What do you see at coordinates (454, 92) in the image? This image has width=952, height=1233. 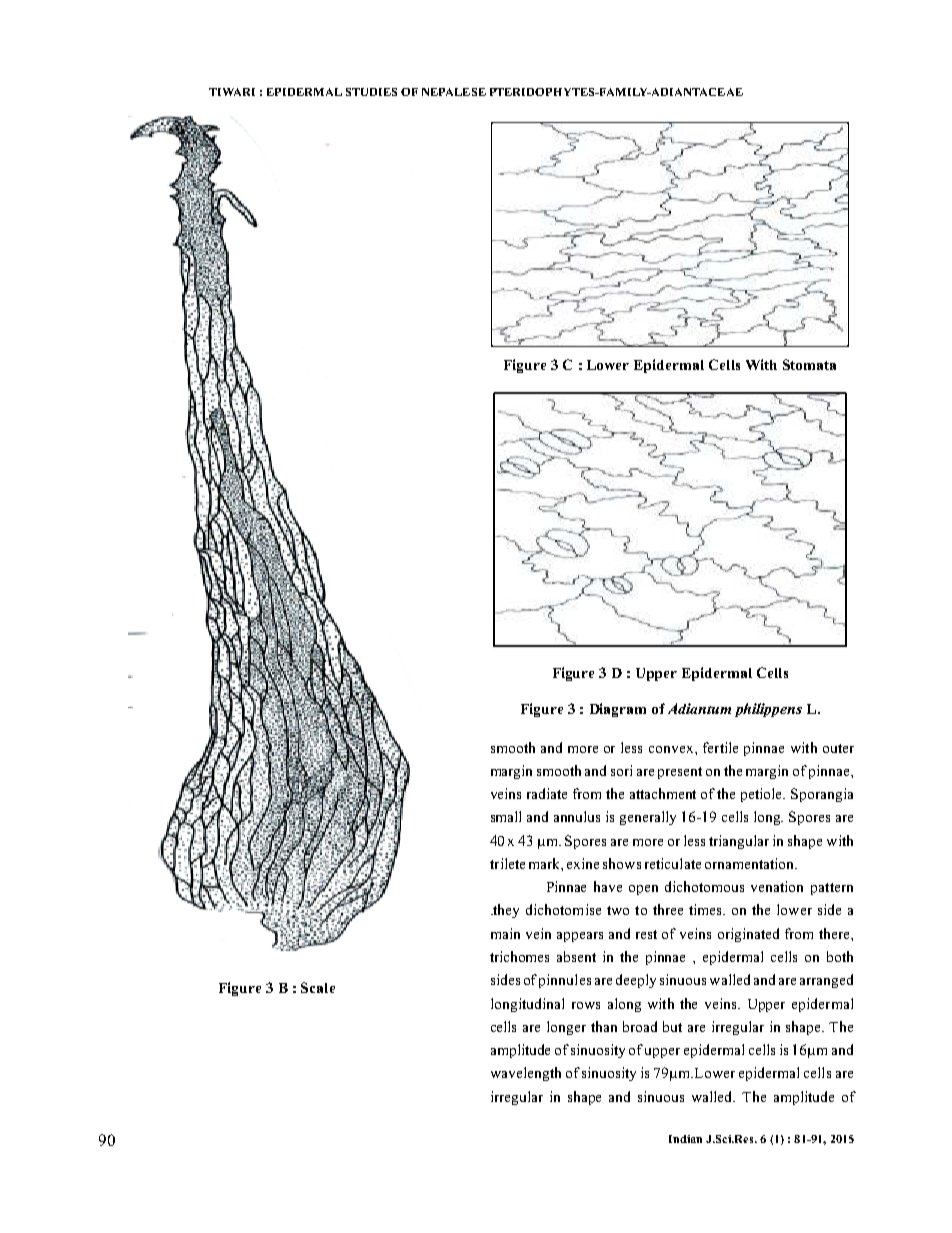 I see `NEPALESE` at bounding box center [454, 92].
